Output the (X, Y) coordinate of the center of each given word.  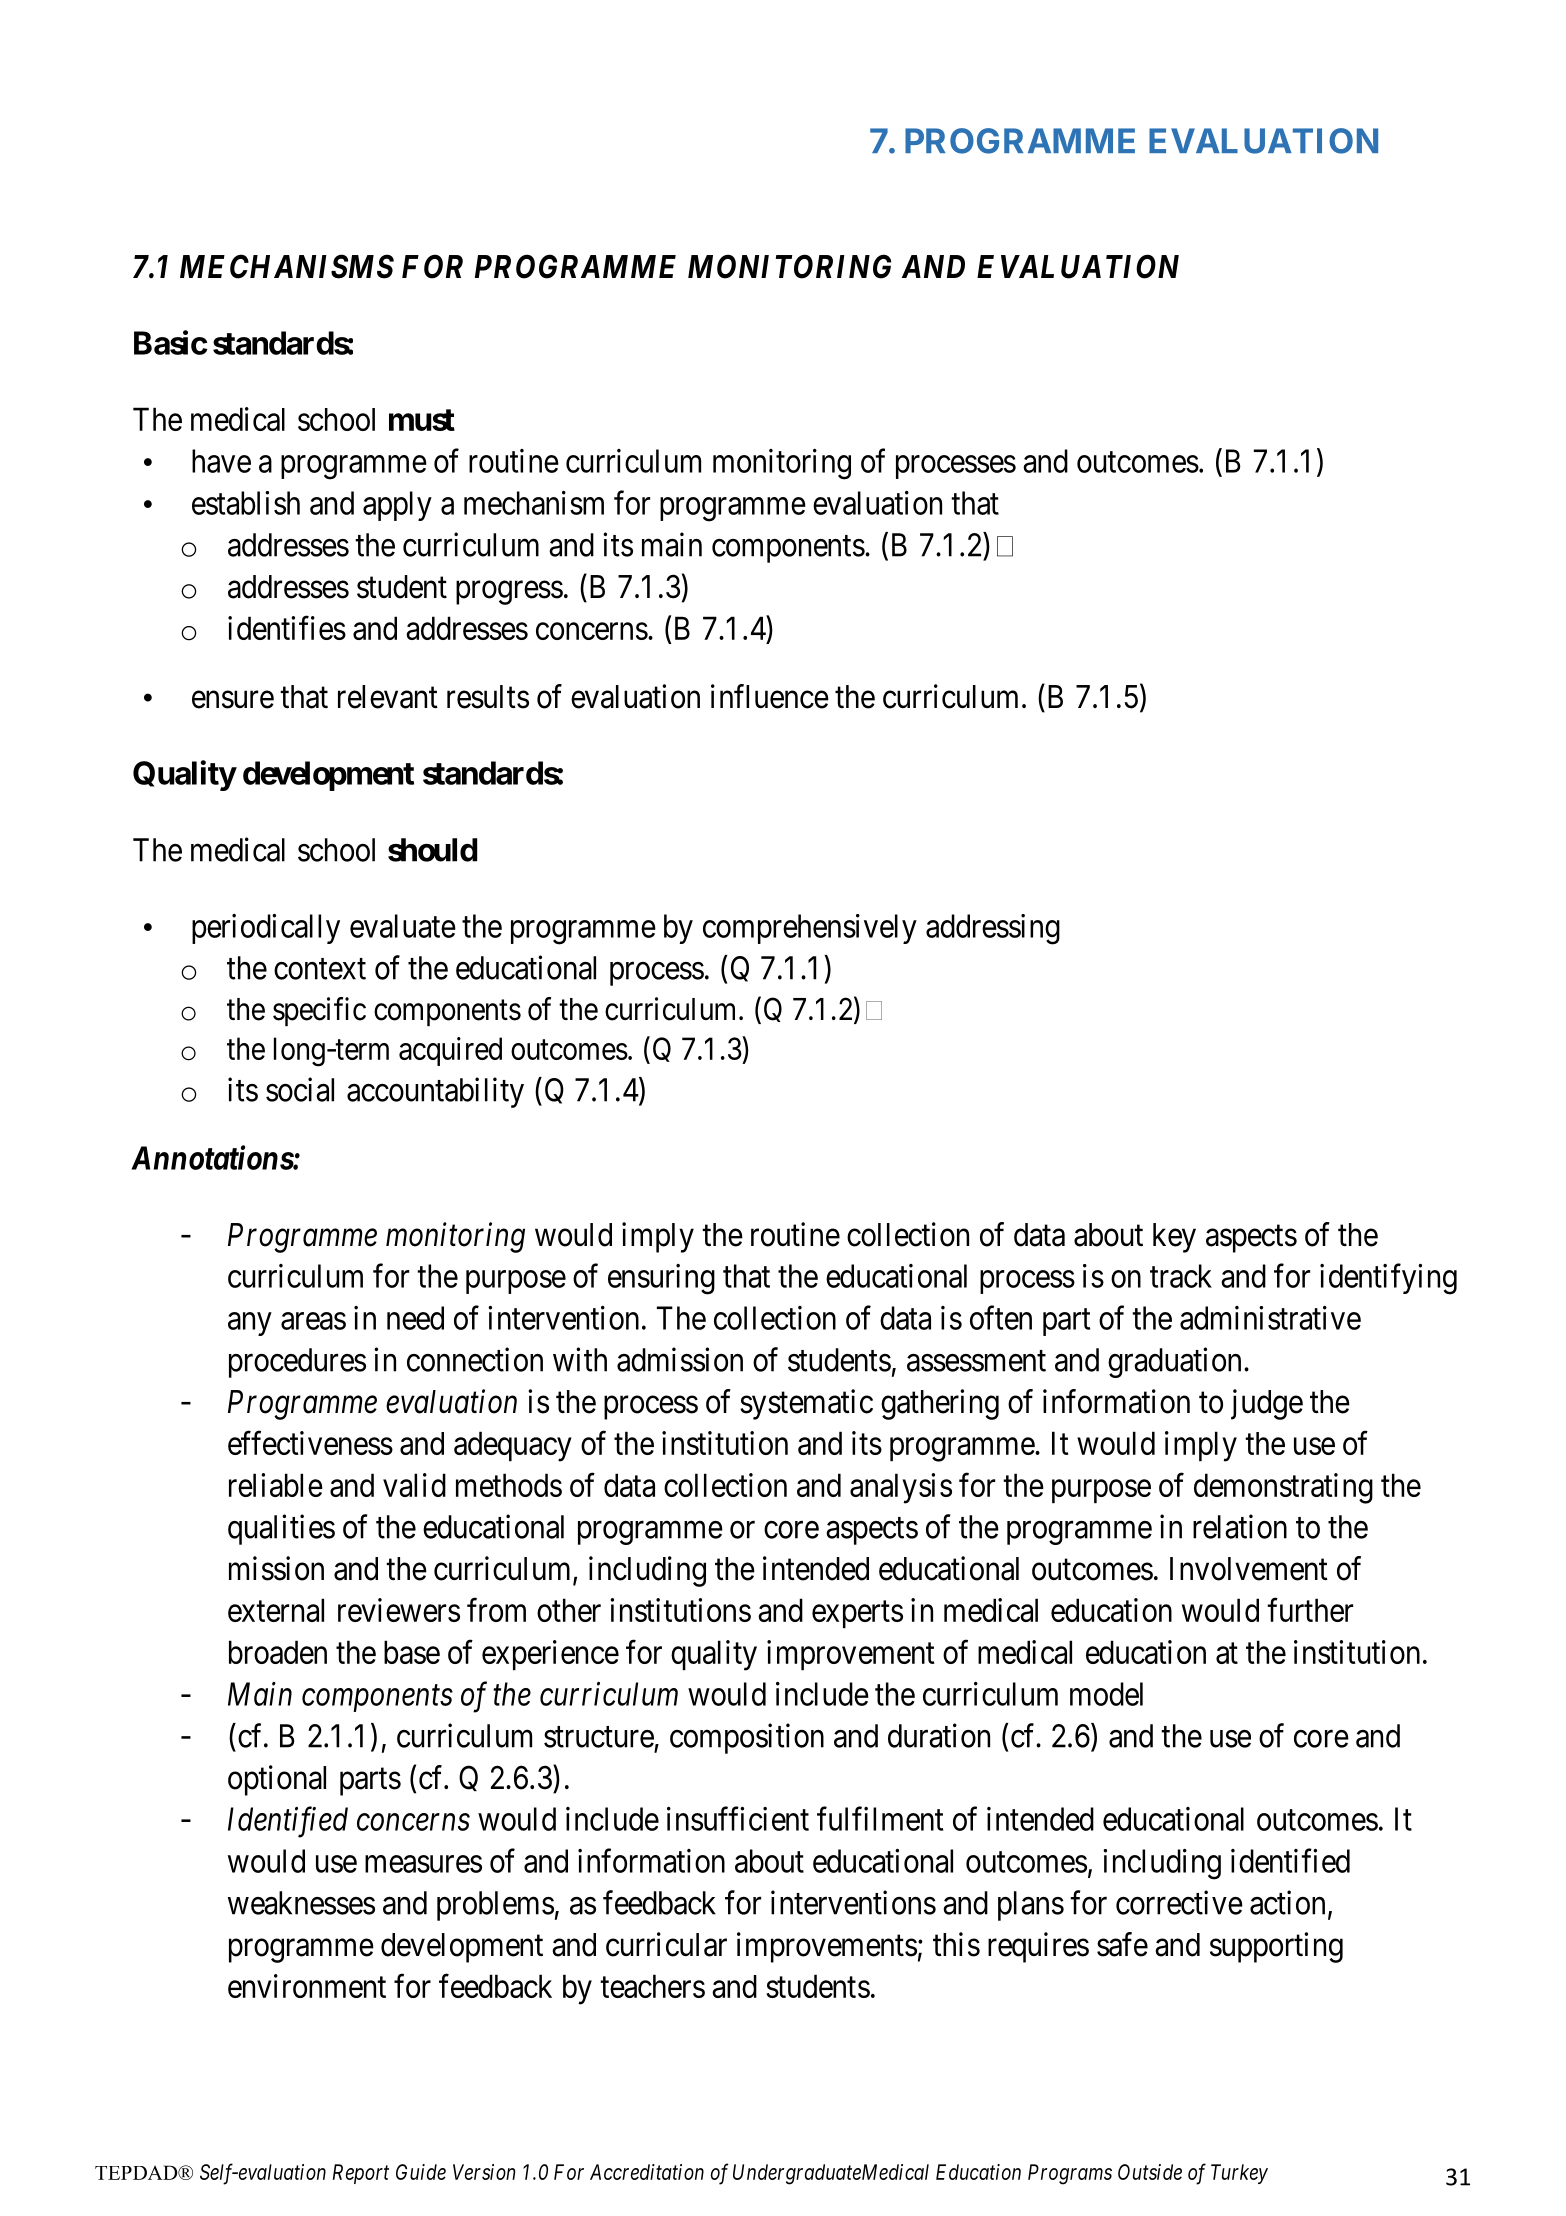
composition (747, 1738)
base (412, 1652)
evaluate (403, 926)
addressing (993, 929)
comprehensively (810, 929)
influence (770, 696)
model (1106, 1694)
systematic (806, 1404)
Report (361, 2174)
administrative (1270, 1318)
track (1181, 1276)
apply (397, 506)
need (415, 1318)
